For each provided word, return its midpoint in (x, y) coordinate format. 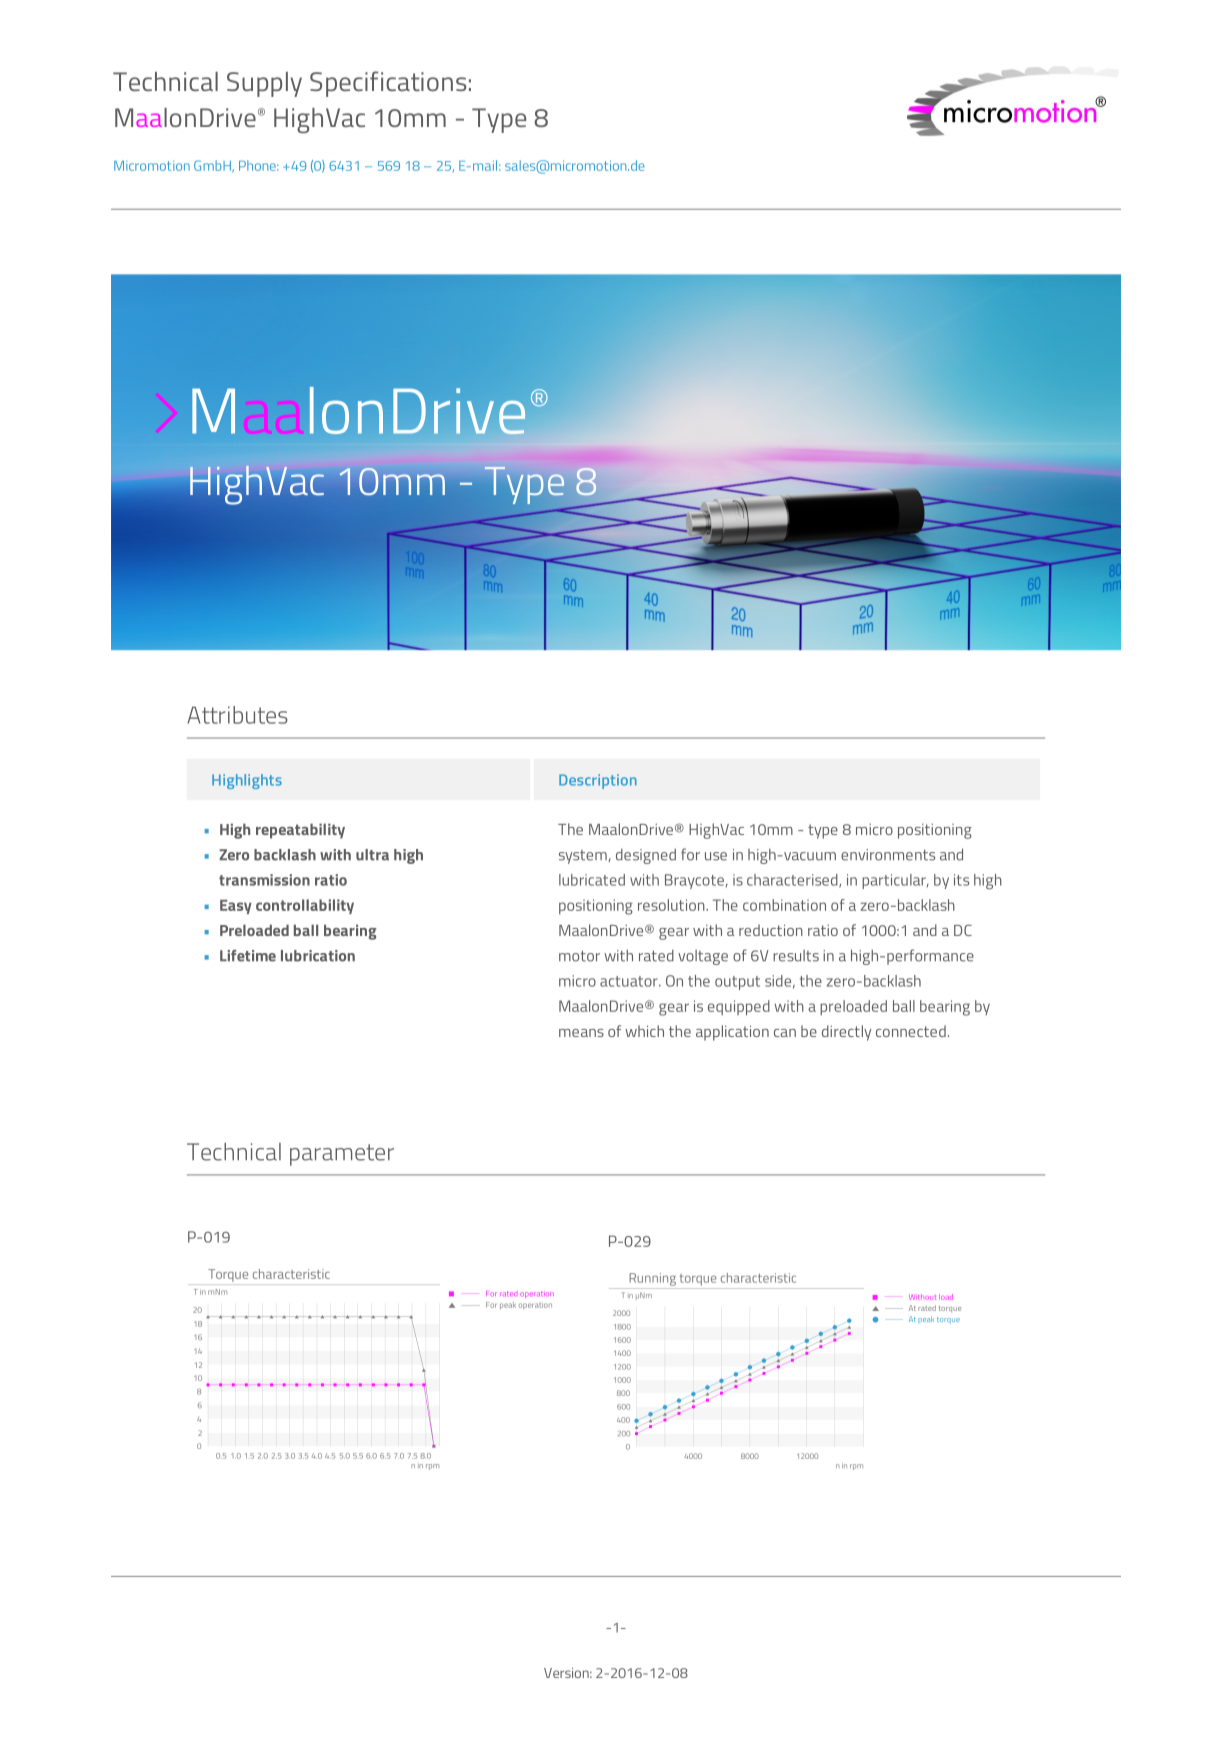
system (584, 857)
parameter (342, 1155)
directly (846, 1033)
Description (598, 781)
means (581, 1033)
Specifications (388, 84)
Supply (264, 84)
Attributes (237, 715)
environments (888, 855)
